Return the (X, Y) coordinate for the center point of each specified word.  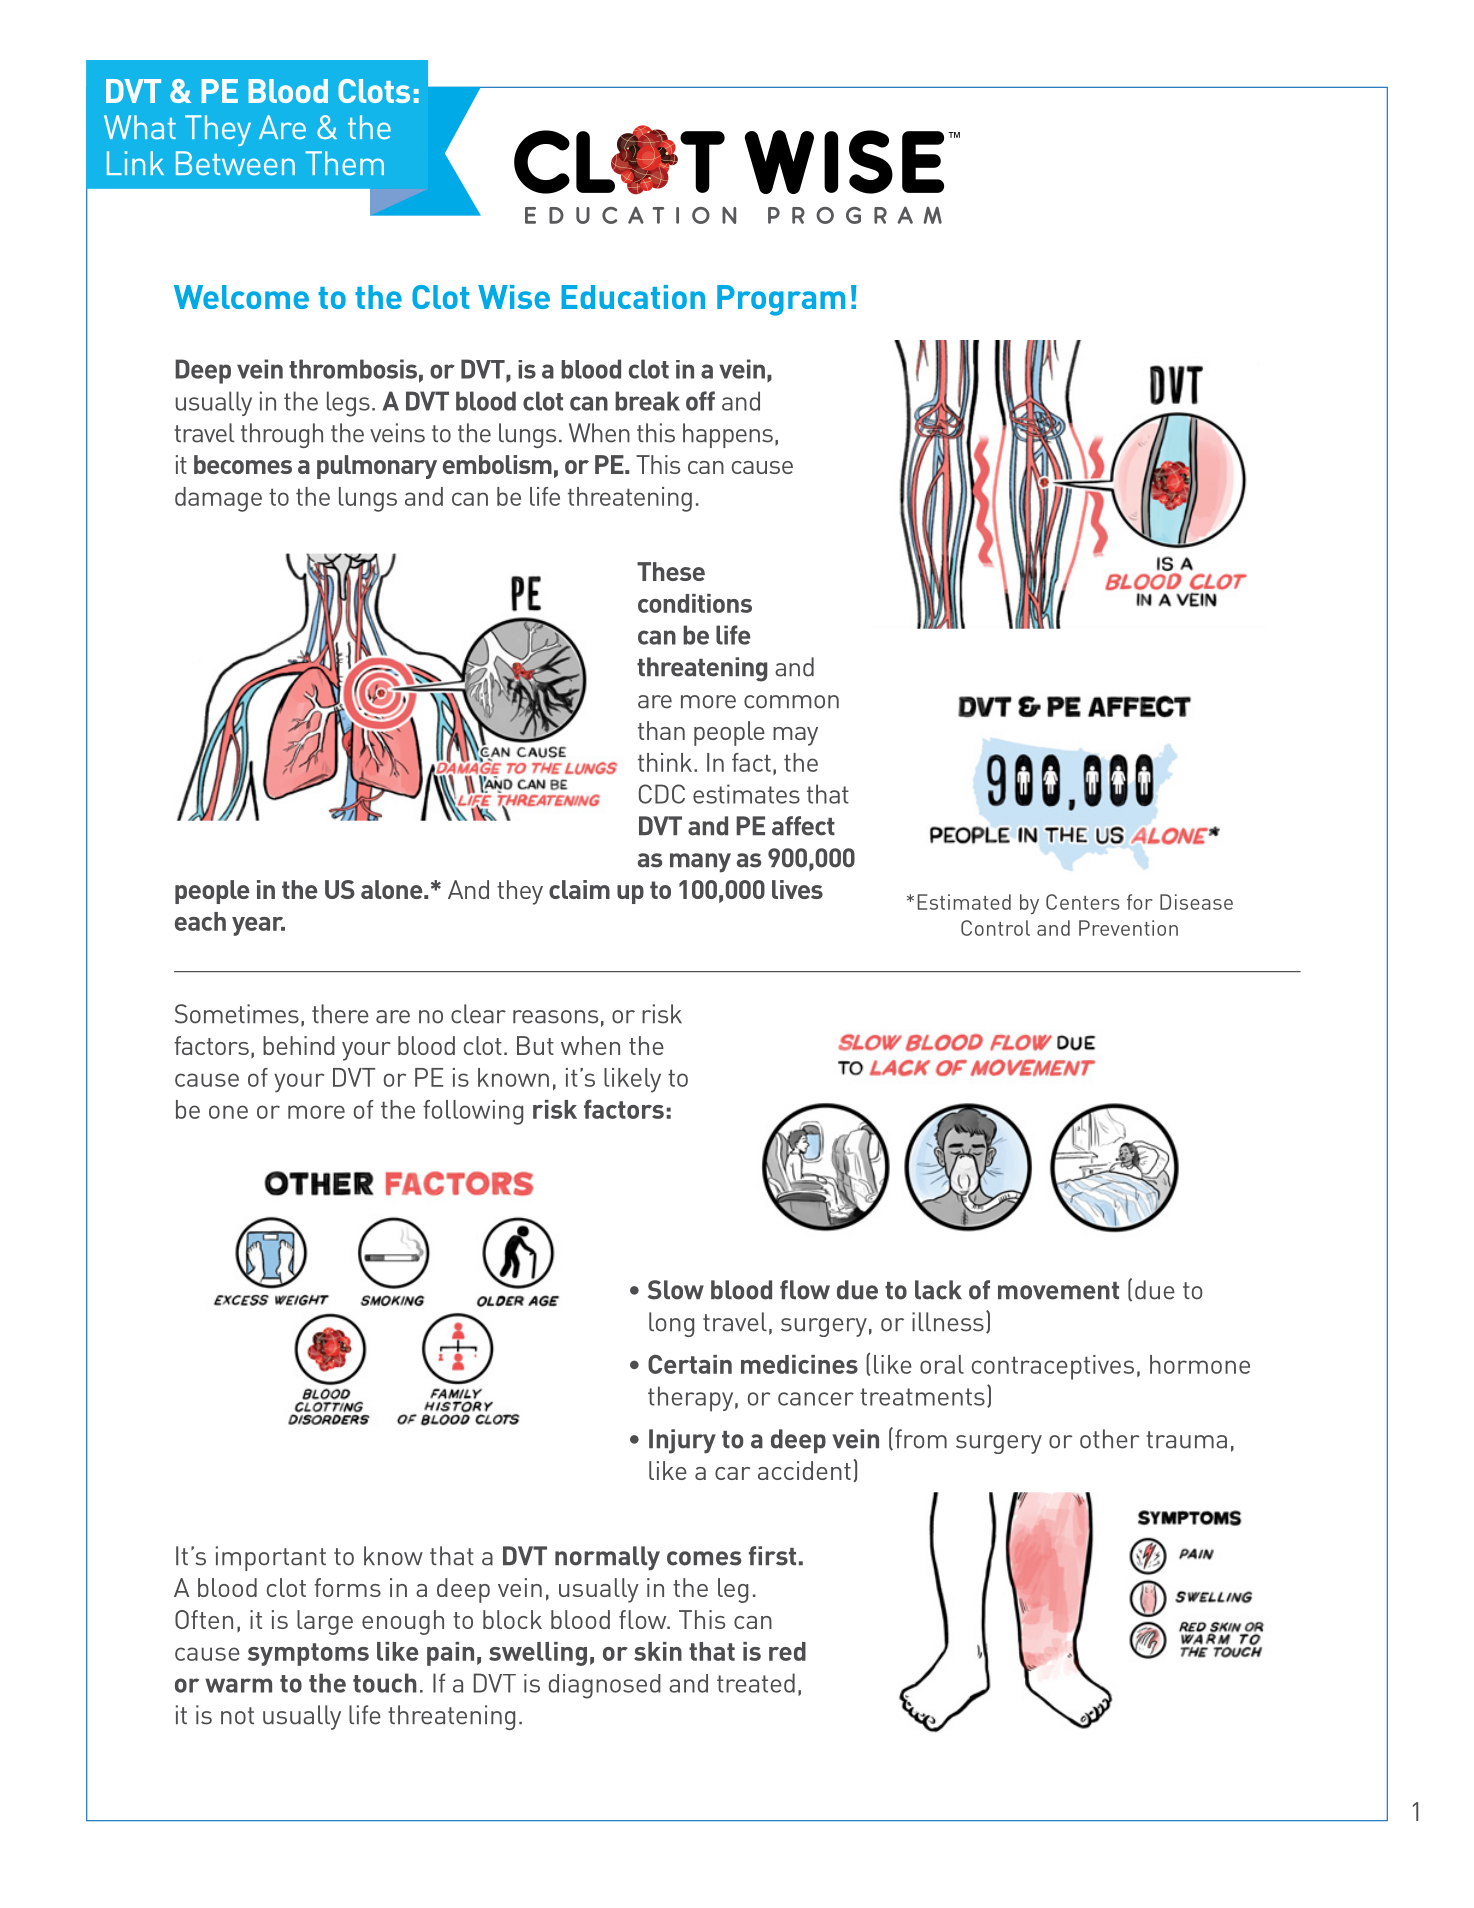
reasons (555, 1017)
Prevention (1128, 928)
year (258, 926)
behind (299, 1045)
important (271, 1558)
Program (781, 300)
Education (633, 297)
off (700, 401)
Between (235, 163)
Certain (690, 1364)
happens (728, 435)
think (666, 762)
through (282, 435)
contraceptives (1052, 1367)
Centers (1083, 902)
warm (238, 1685)
